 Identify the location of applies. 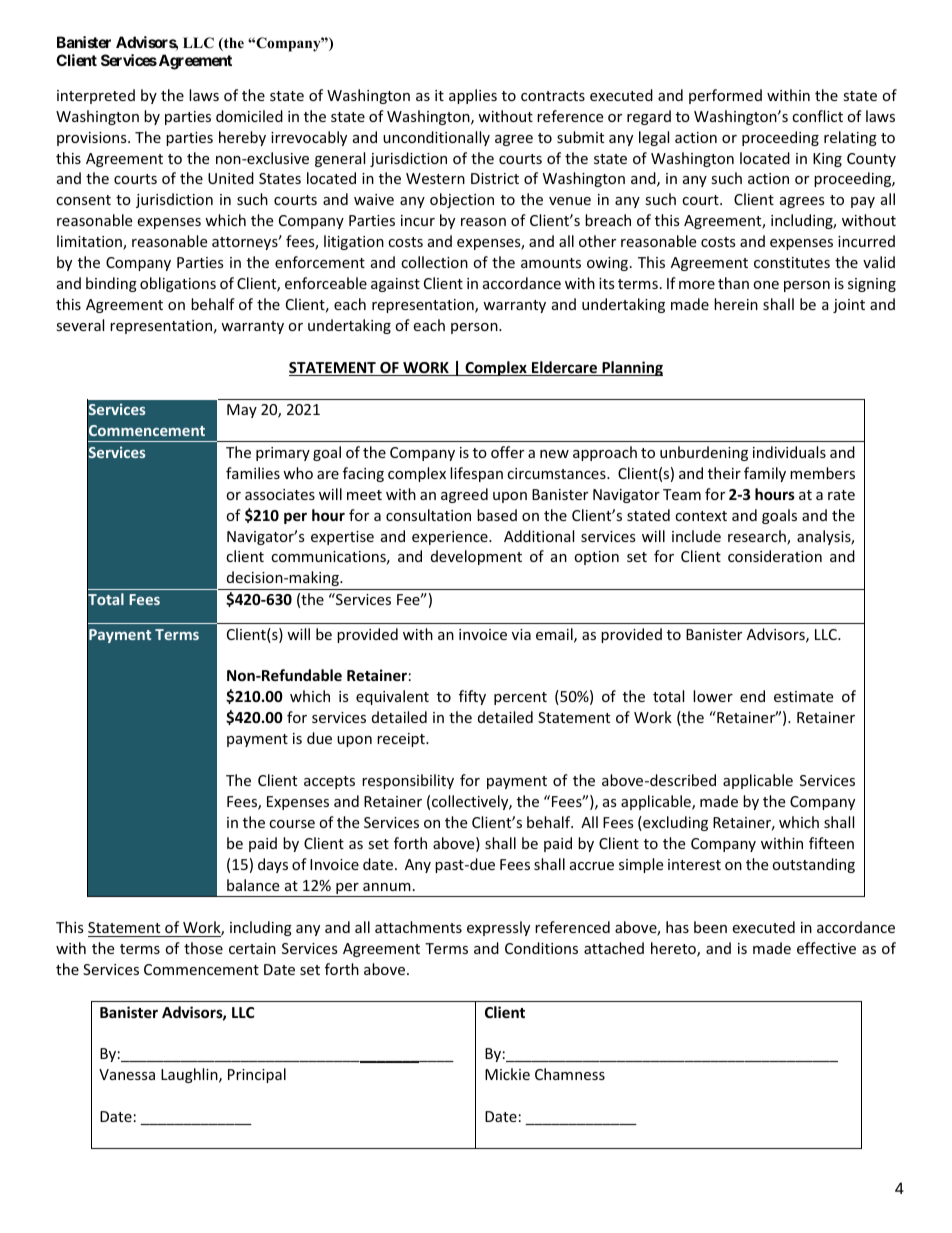
(473, 96).
